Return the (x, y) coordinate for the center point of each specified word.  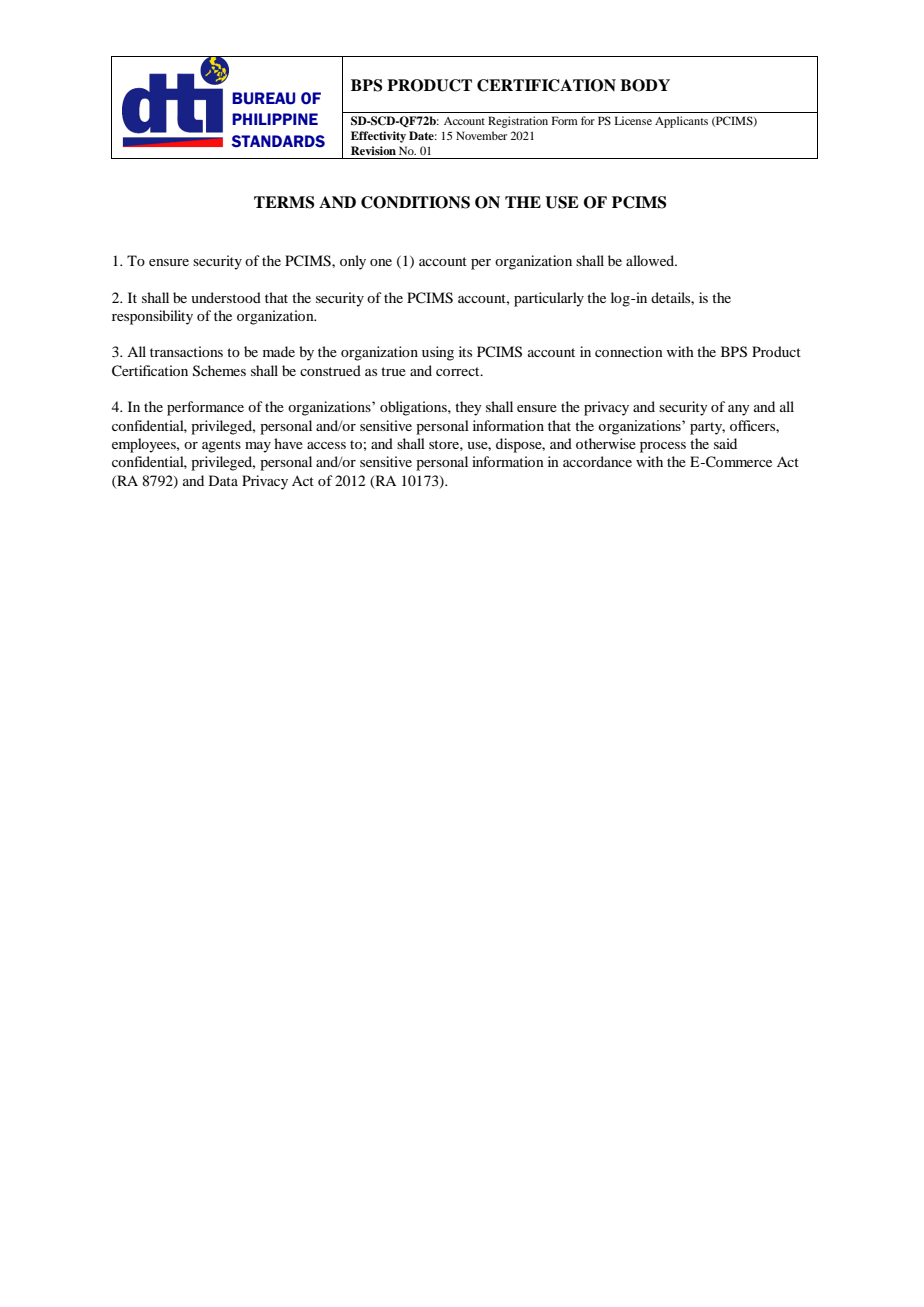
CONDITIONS (415, 202)
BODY (645, 85)
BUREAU (263, 98)
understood (226, 297)
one (381, 262)
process (663, 447)
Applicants (681, 122)
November (481, 135)
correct (459, 371)
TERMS (284, 202)
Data (223, 480)
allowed (651, 260)
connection (629, 351)
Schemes (219, 371)
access (326, 445)
